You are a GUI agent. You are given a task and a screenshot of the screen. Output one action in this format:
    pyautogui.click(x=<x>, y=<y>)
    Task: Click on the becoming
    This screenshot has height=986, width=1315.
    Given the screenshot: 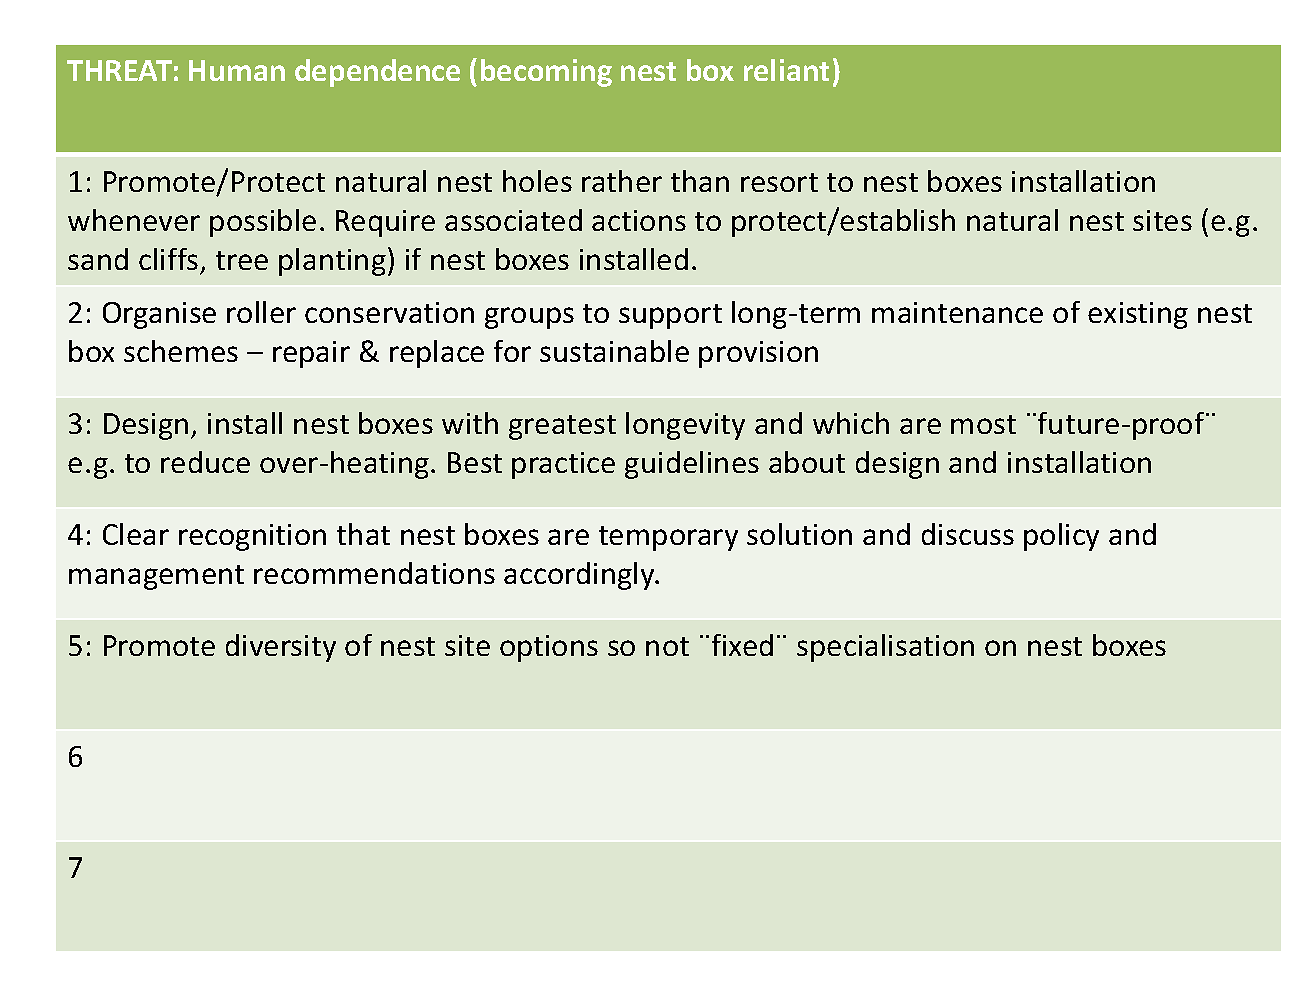 What is the action you would take?
    pyautogui.click(x=546, y=73)
